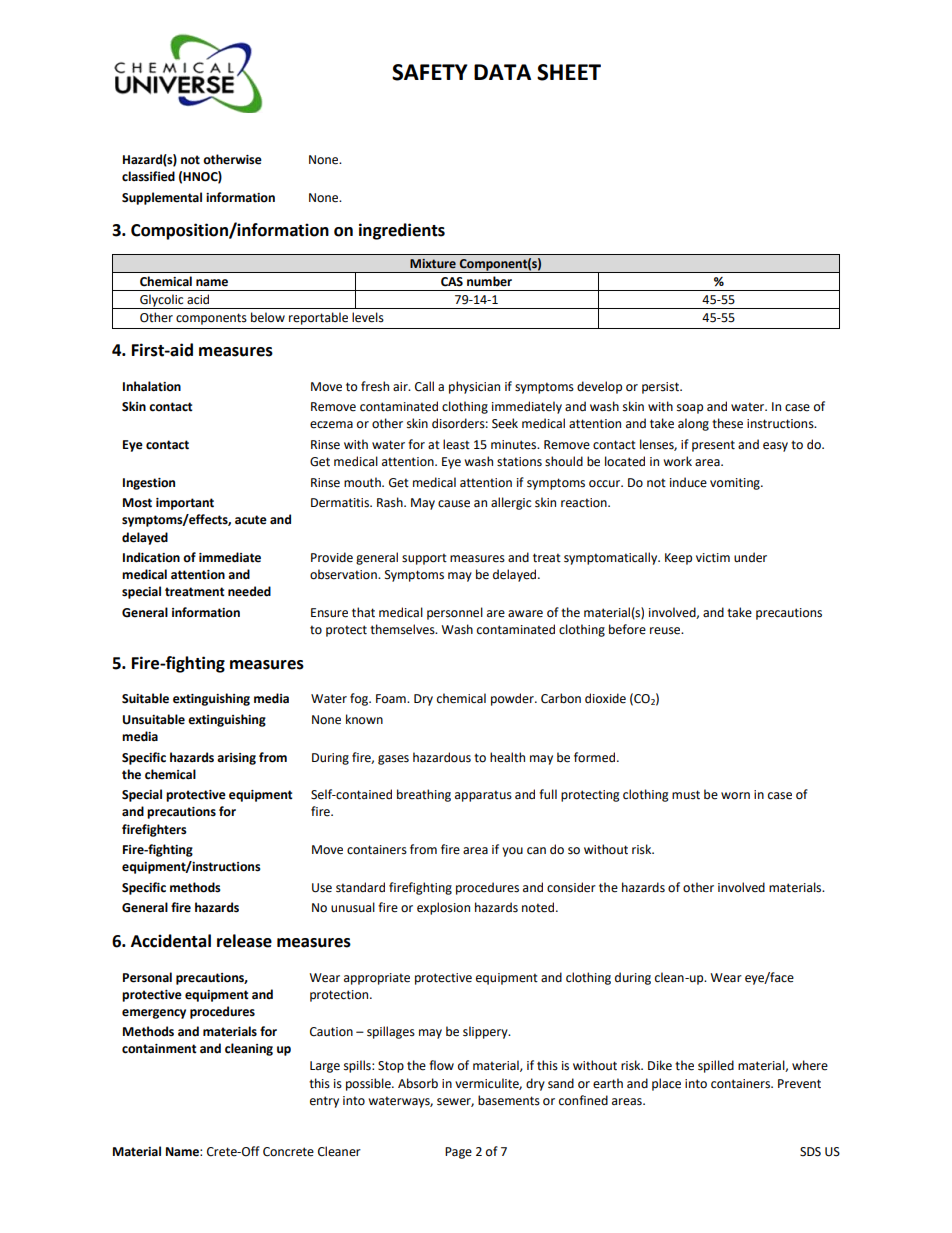  What do you see at coordinates (512, 852) in the page?
I see `you` at bounding box center [512, 852].
